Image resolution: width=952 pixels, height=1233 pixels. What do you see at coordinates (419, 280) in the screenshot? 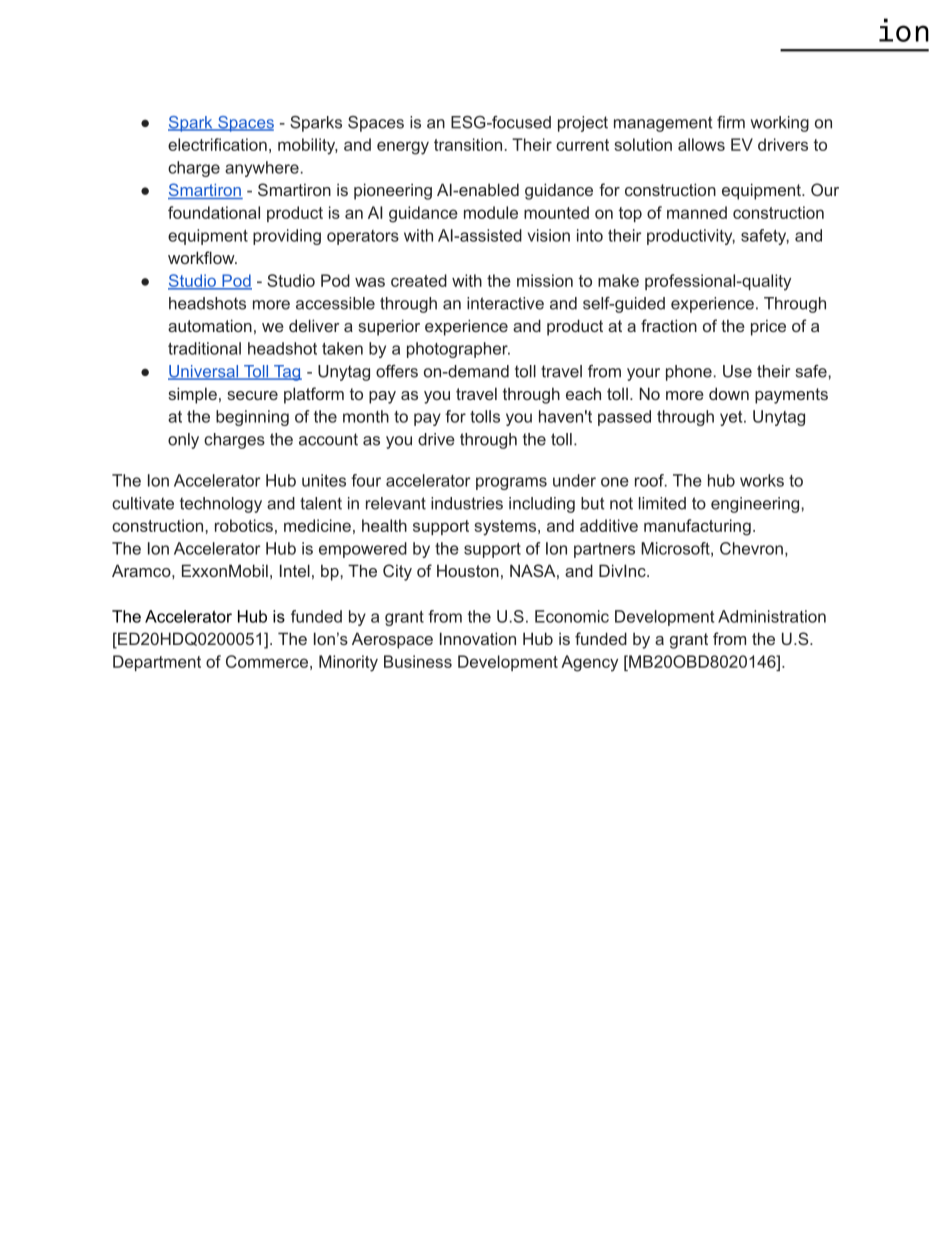
I see `created` at bounding box center [419, 280].
